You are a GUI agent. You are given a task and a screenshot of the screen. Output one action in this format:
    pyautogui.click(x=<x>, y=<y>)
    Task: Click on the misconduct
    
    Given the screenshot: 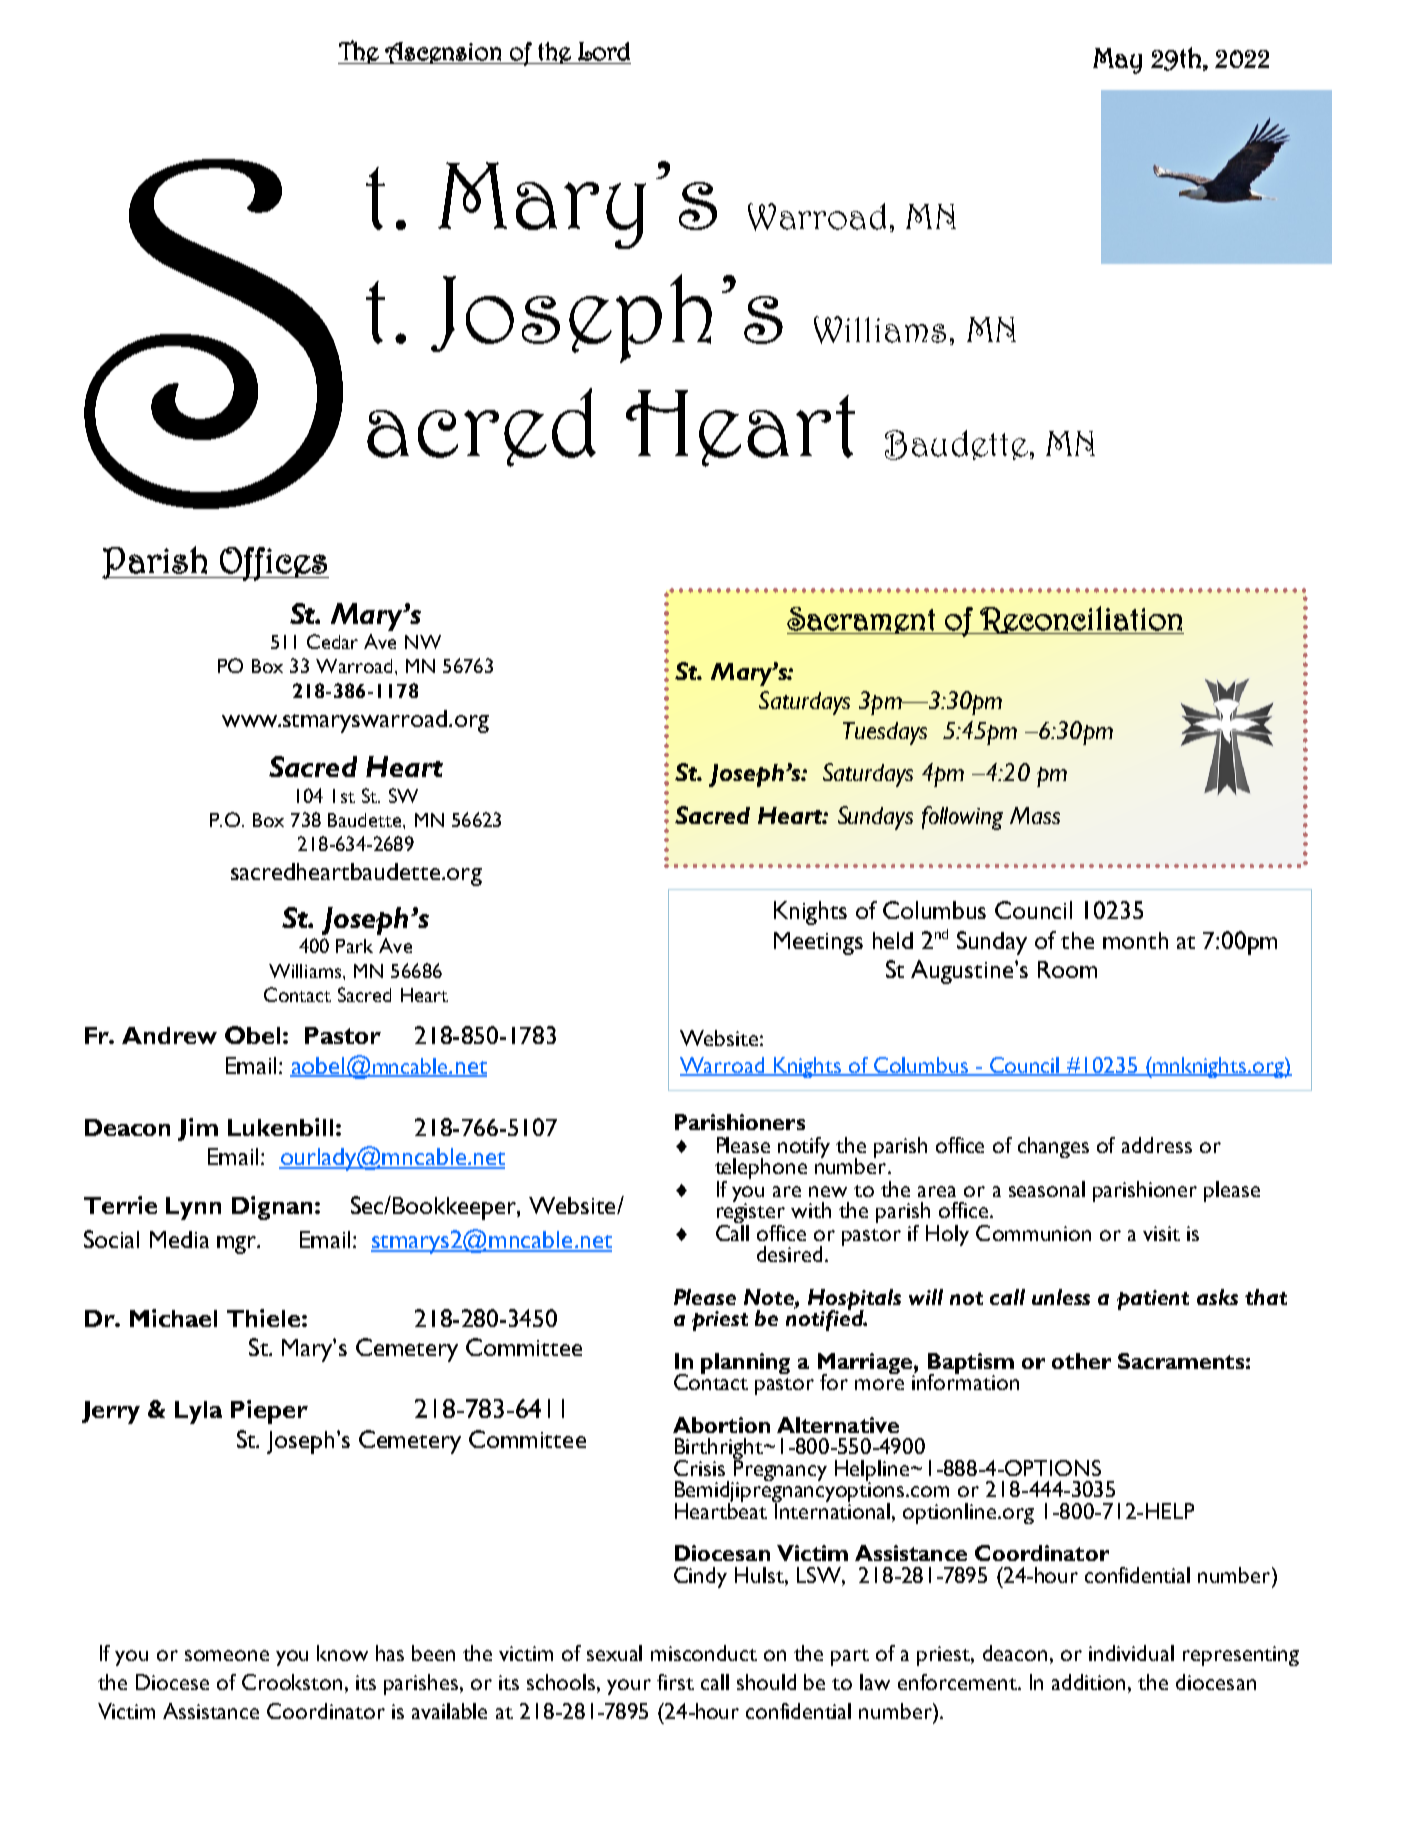 What is the action you would take?
    pyautogui.click(x=704, y=1653)
